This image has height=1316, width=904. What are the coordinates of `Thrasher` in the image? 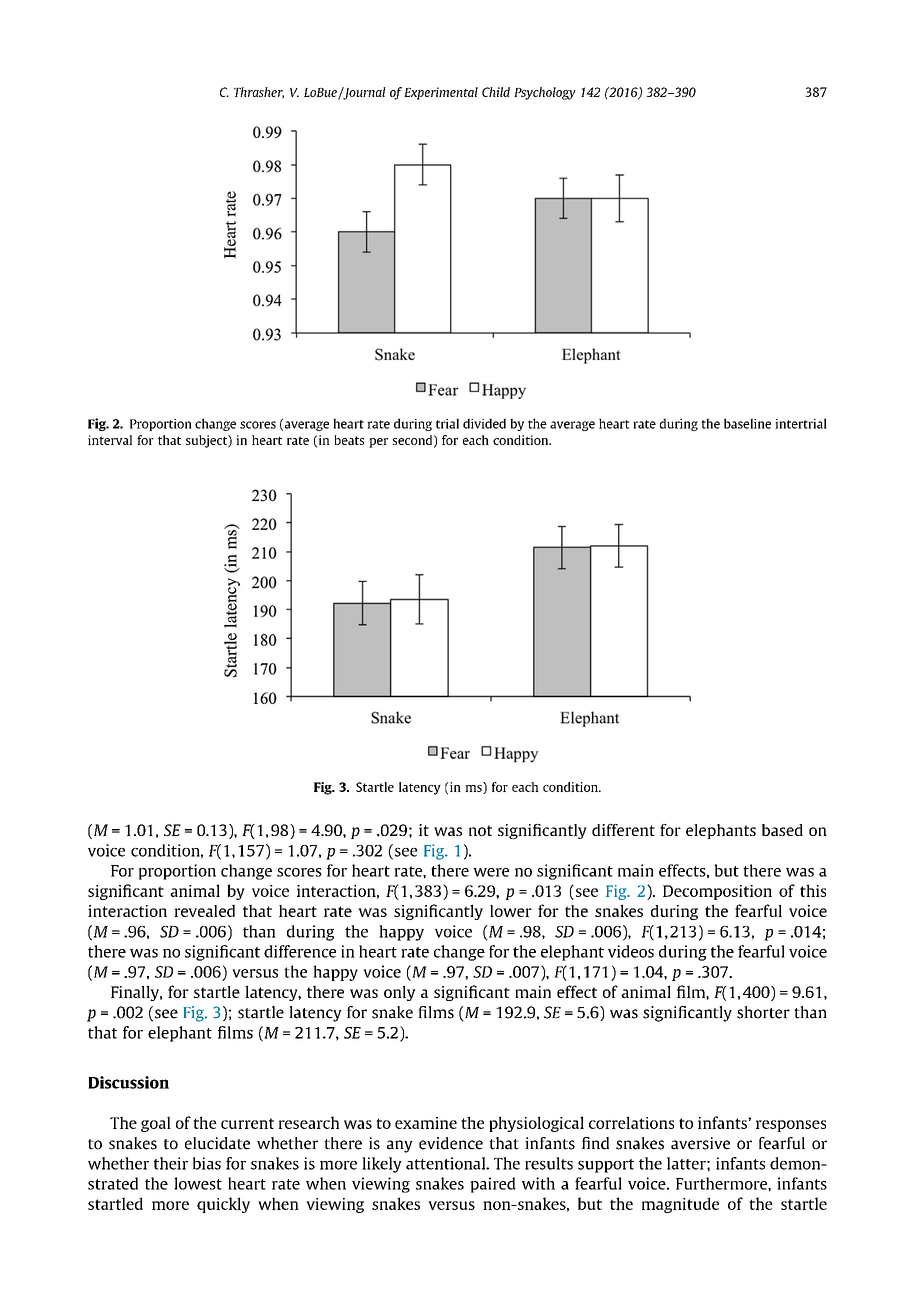 It's located at (259, 93).
